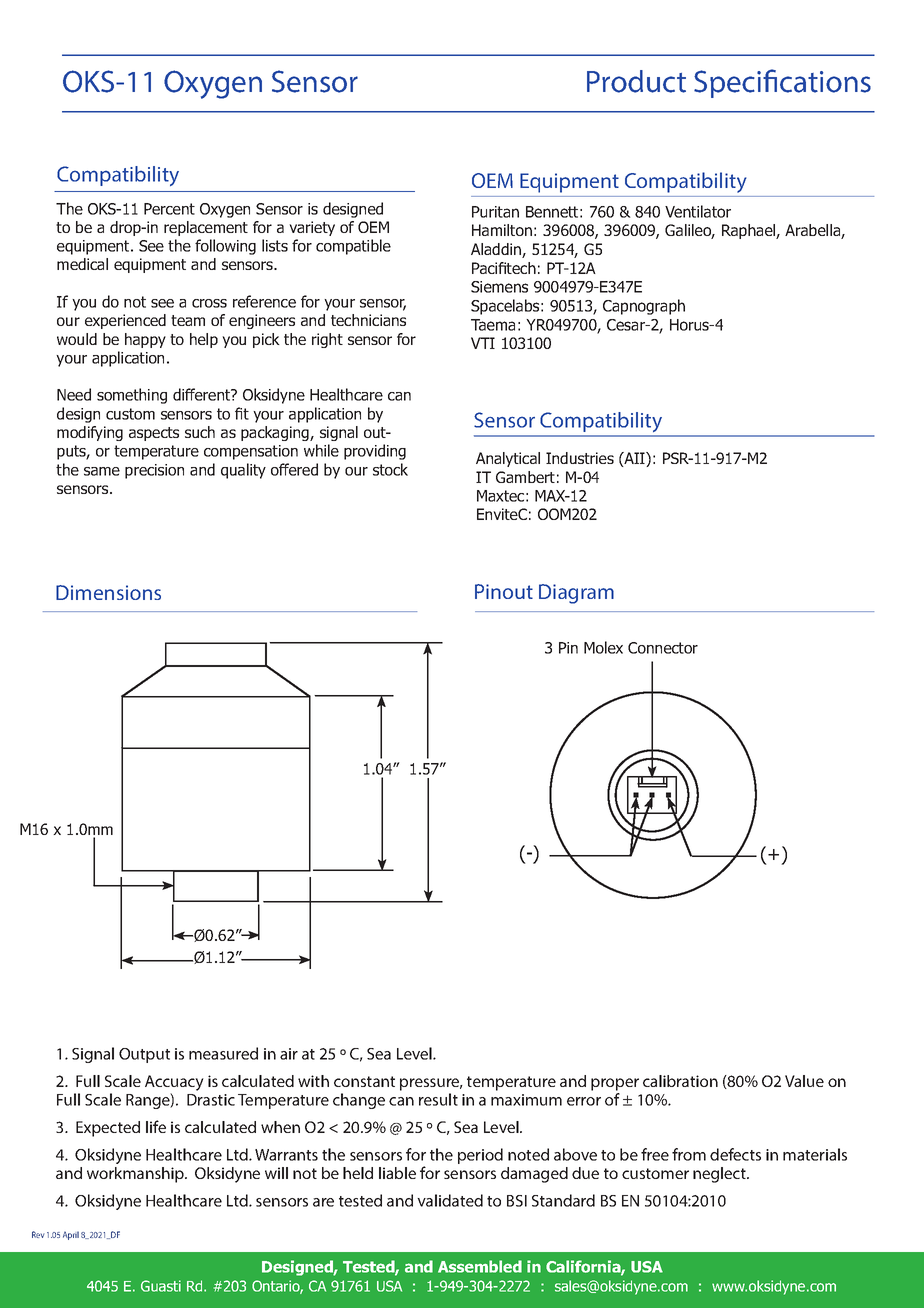  I want to click on Percent, so click(169, 209).
